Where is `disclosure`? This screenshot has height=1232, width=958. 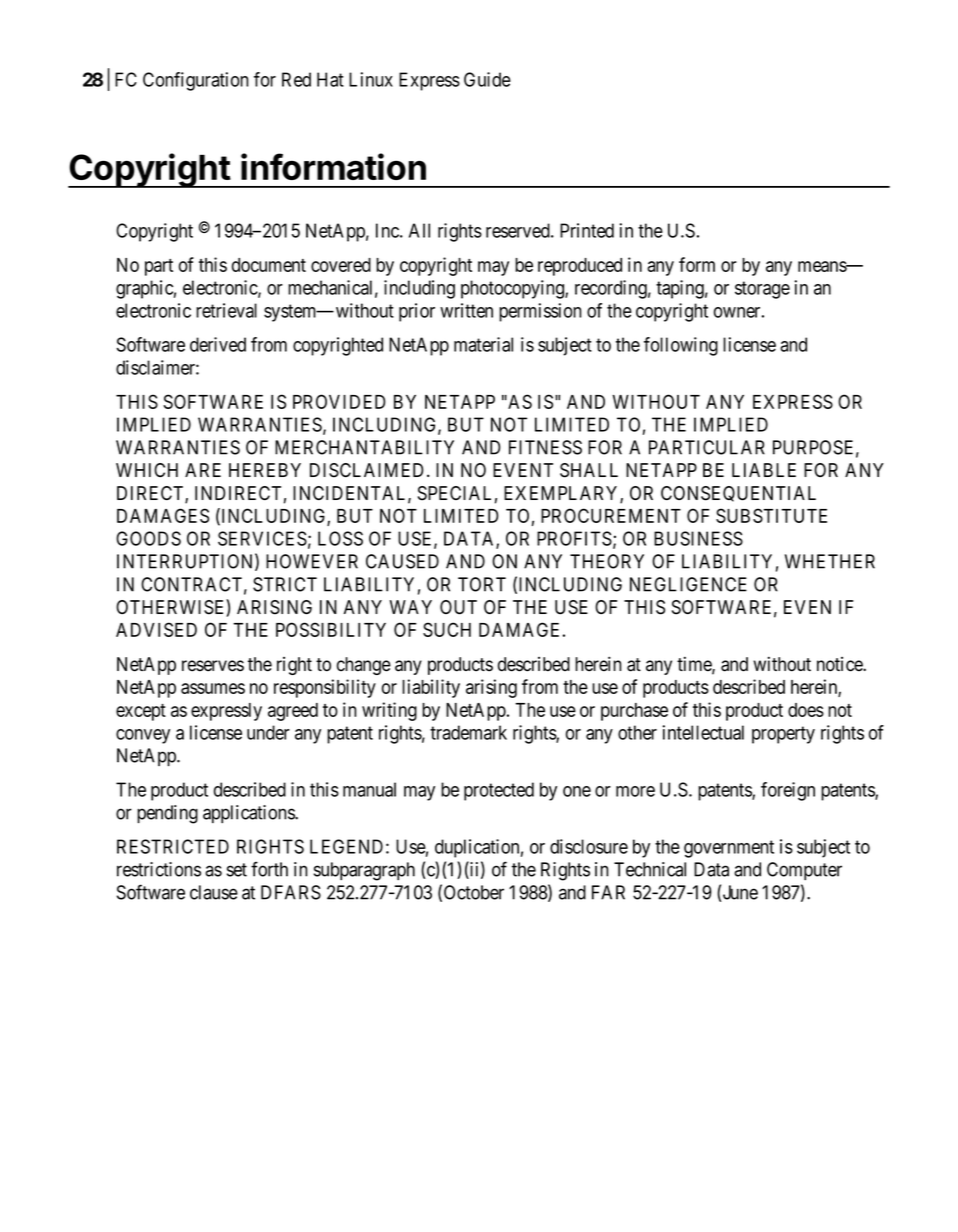
disclosure is located at coordinates (589, 846).
